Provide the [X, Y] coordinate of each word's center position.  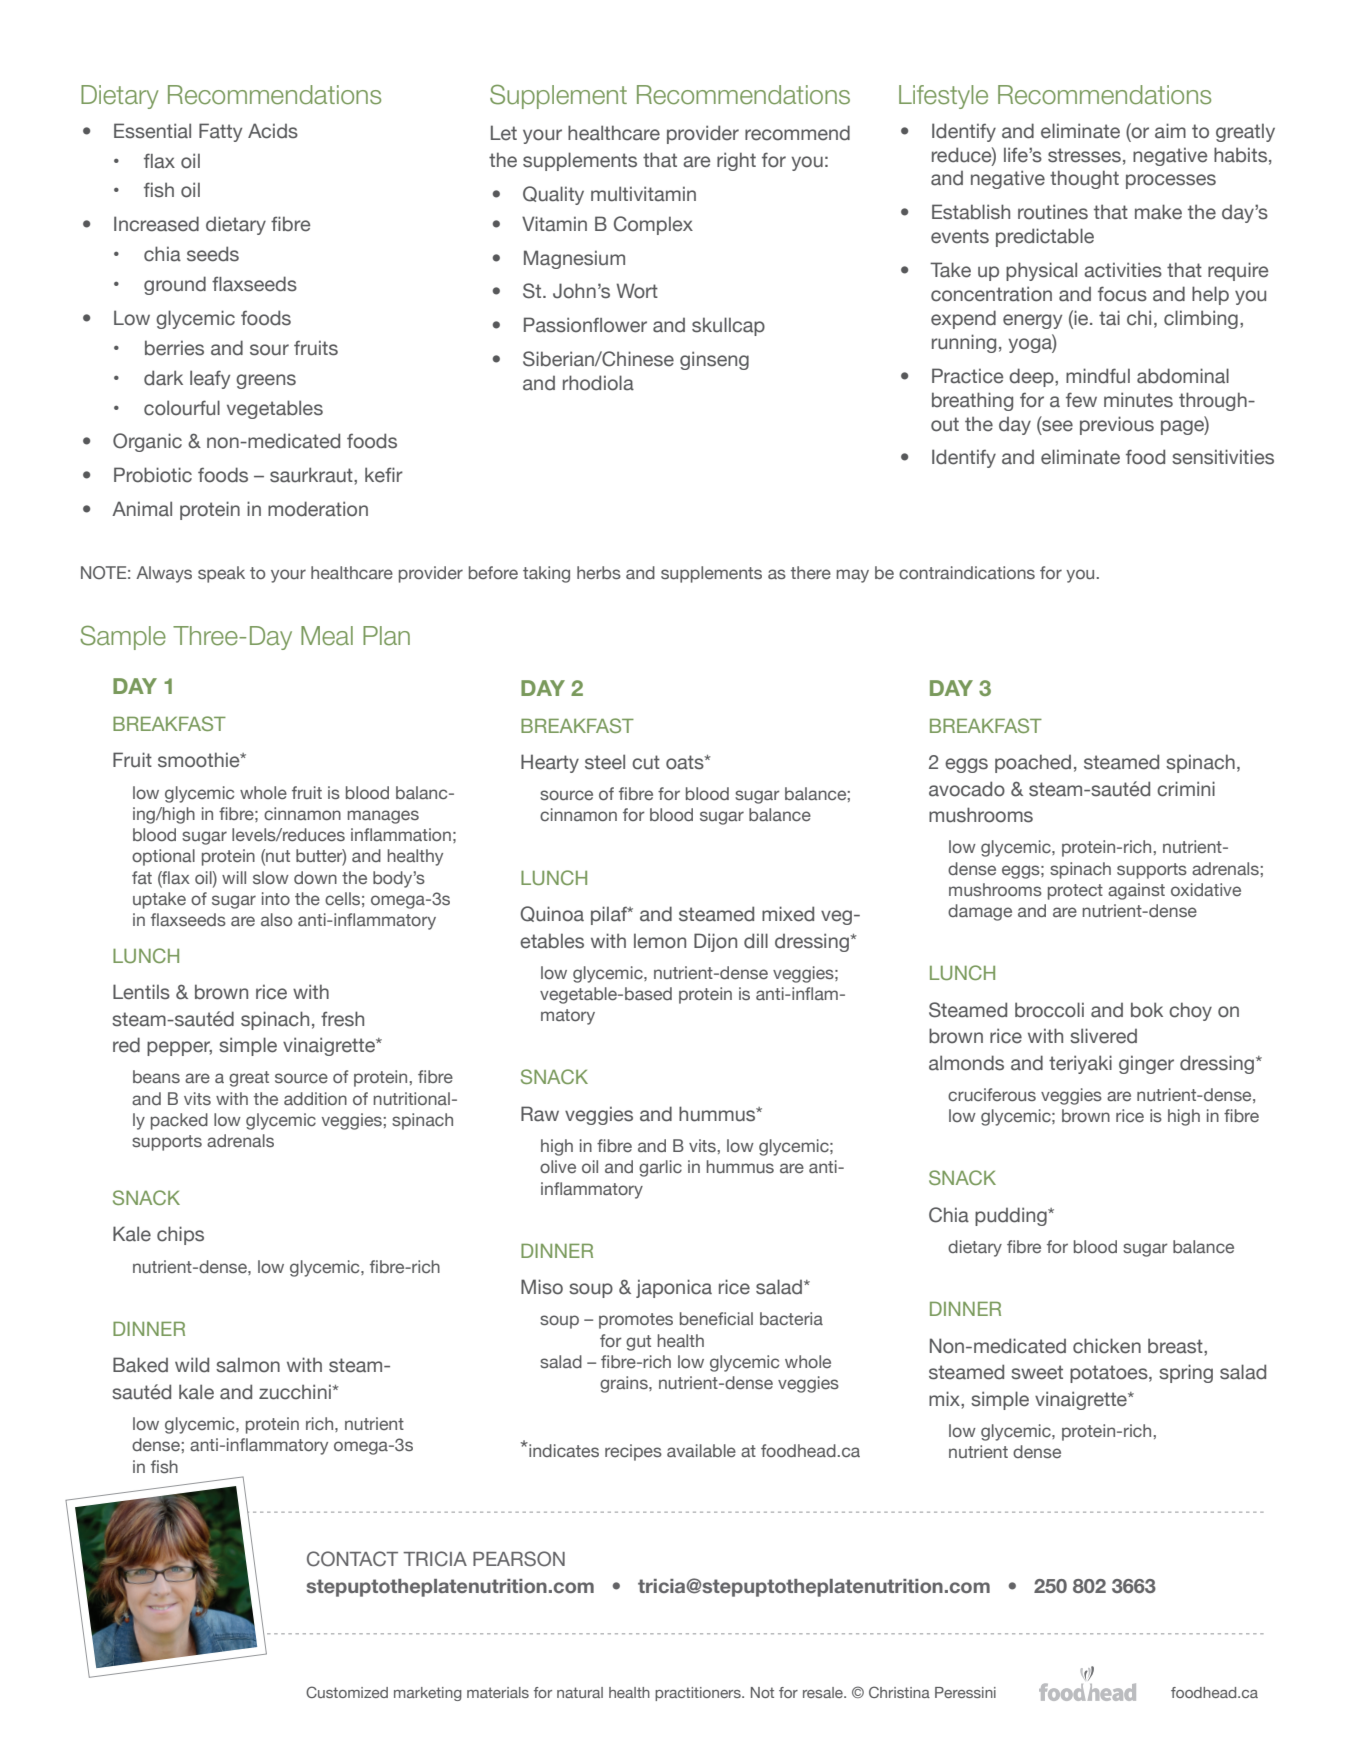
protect [1075, 892]
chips [180, 1235]
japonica [674, 1288]
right [736, 161]
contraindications [967, 572]
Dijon [715, 942]
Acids [273, 131]
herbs [599, 572]
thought [1084, 179]
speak [221, 574]
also [276, 919]
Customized [347, 1692]
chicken [1107, 1346]
